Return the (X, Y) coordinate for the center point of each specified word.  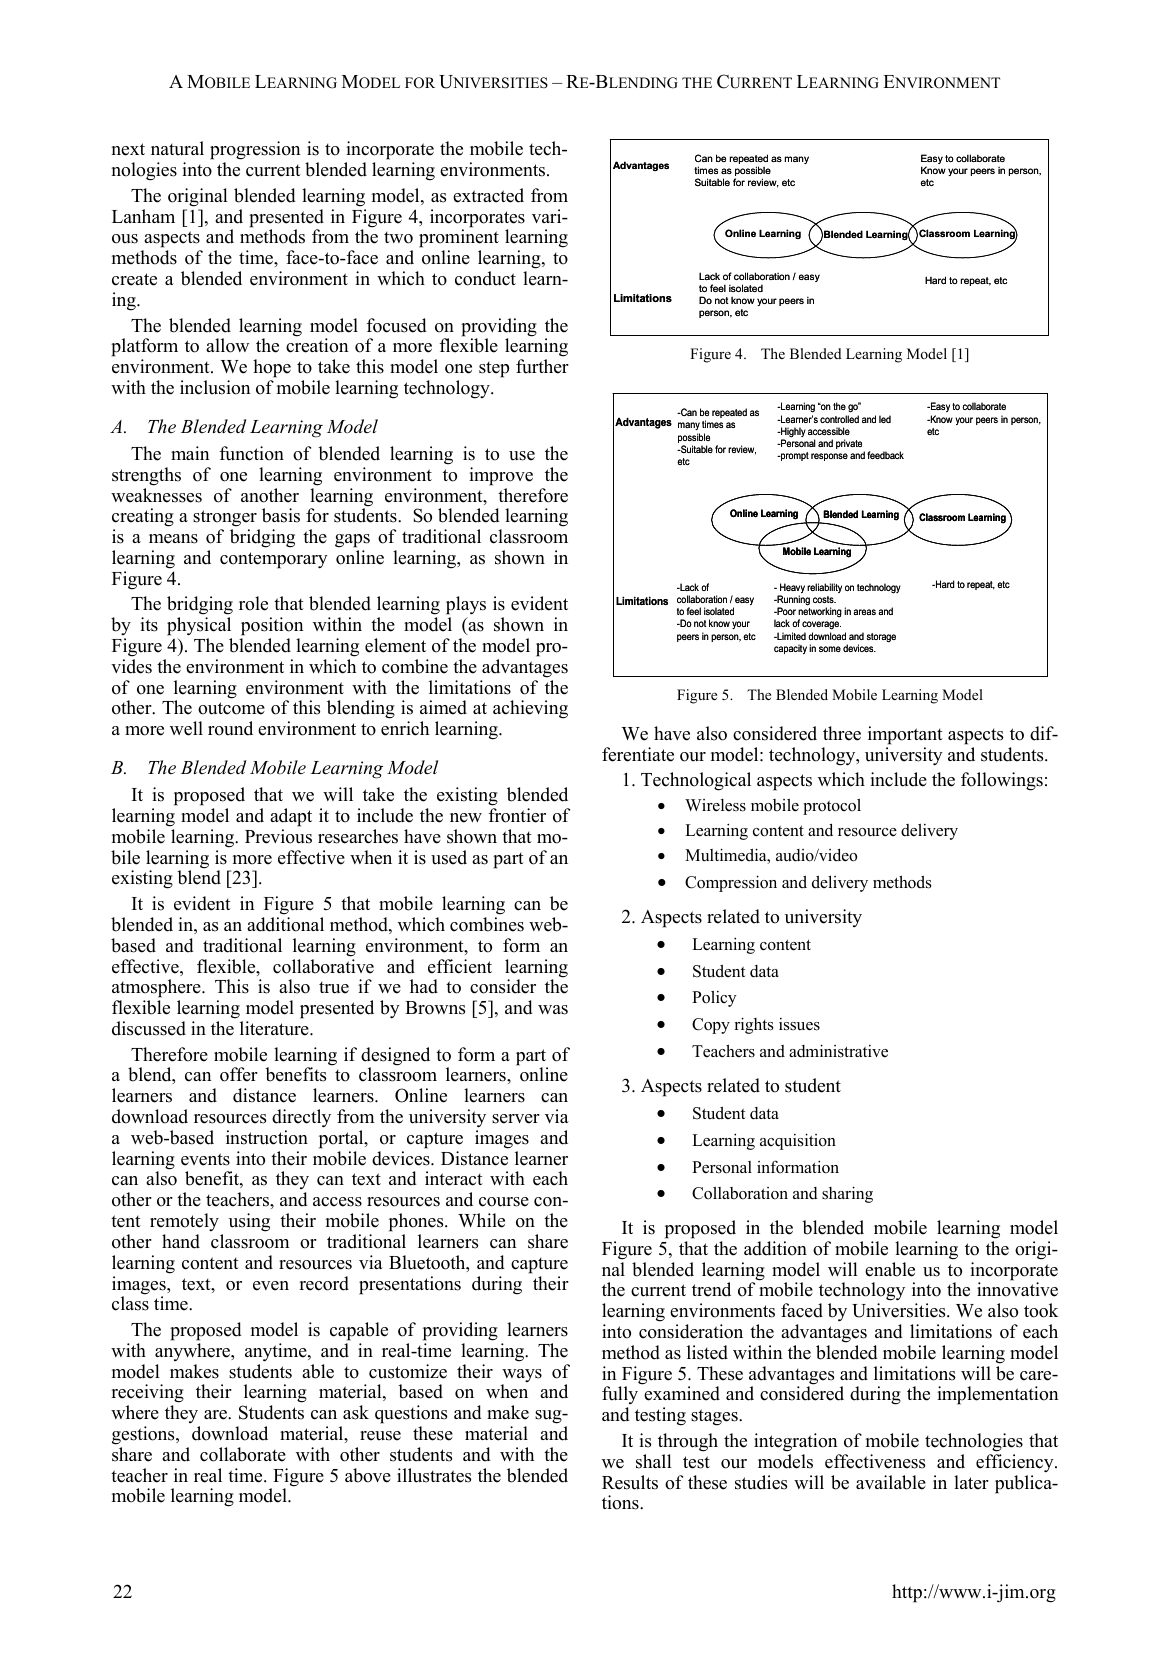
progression (255, 152)
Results (630, 1482)
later (971, 1482)
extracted (488, 195)
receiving (147, 1395)
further (542, 366)
